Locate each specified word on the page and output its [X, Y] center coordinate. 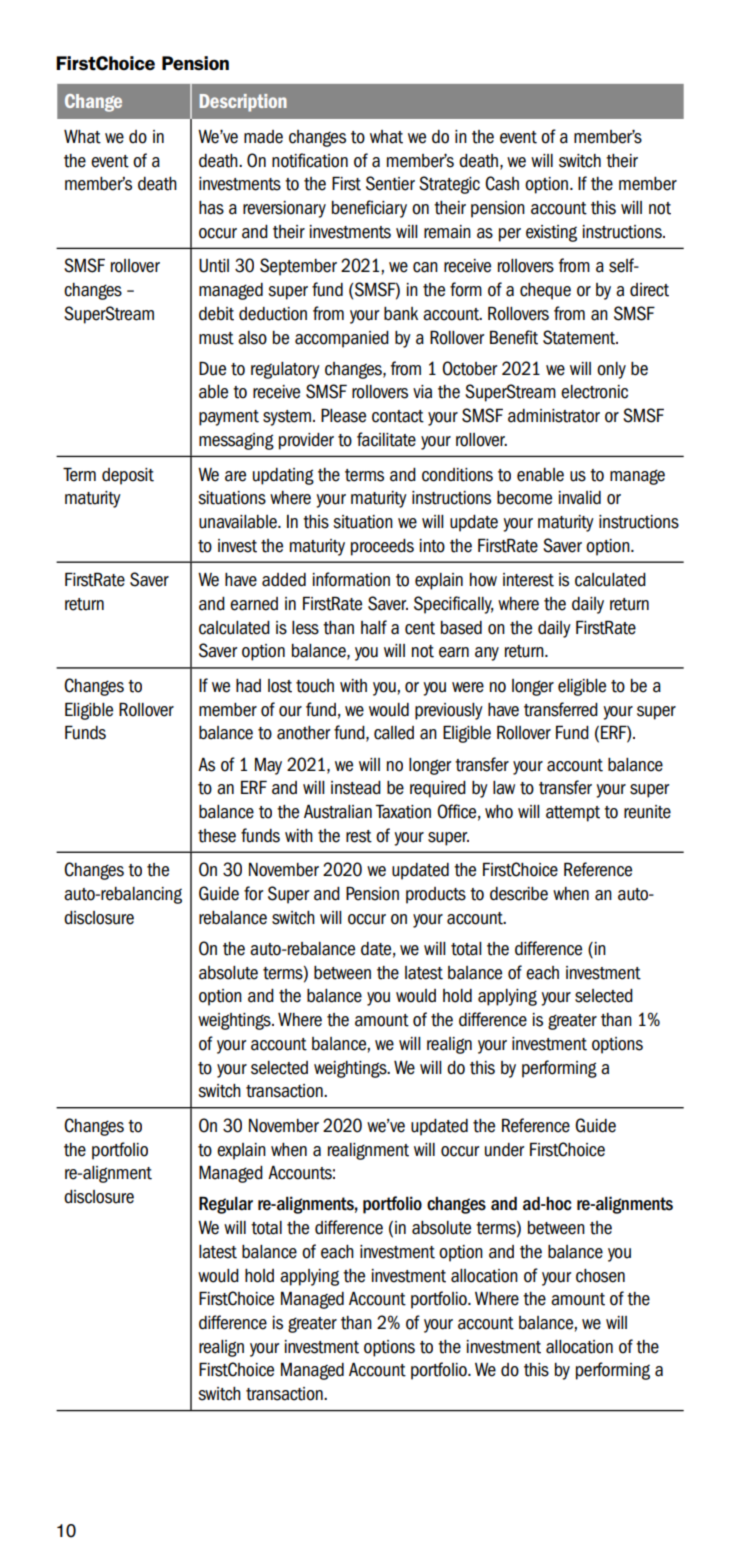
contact [398, 416]
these [217, 836]
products [436, 895]
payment [229, 418]
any [487, 654]
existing [551, 233]
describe [519, 894]
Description [243, 103]
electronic [594, 392]
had [248, 686]
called [394, 733]
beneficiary [369, 209]
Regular [226, 1205]
